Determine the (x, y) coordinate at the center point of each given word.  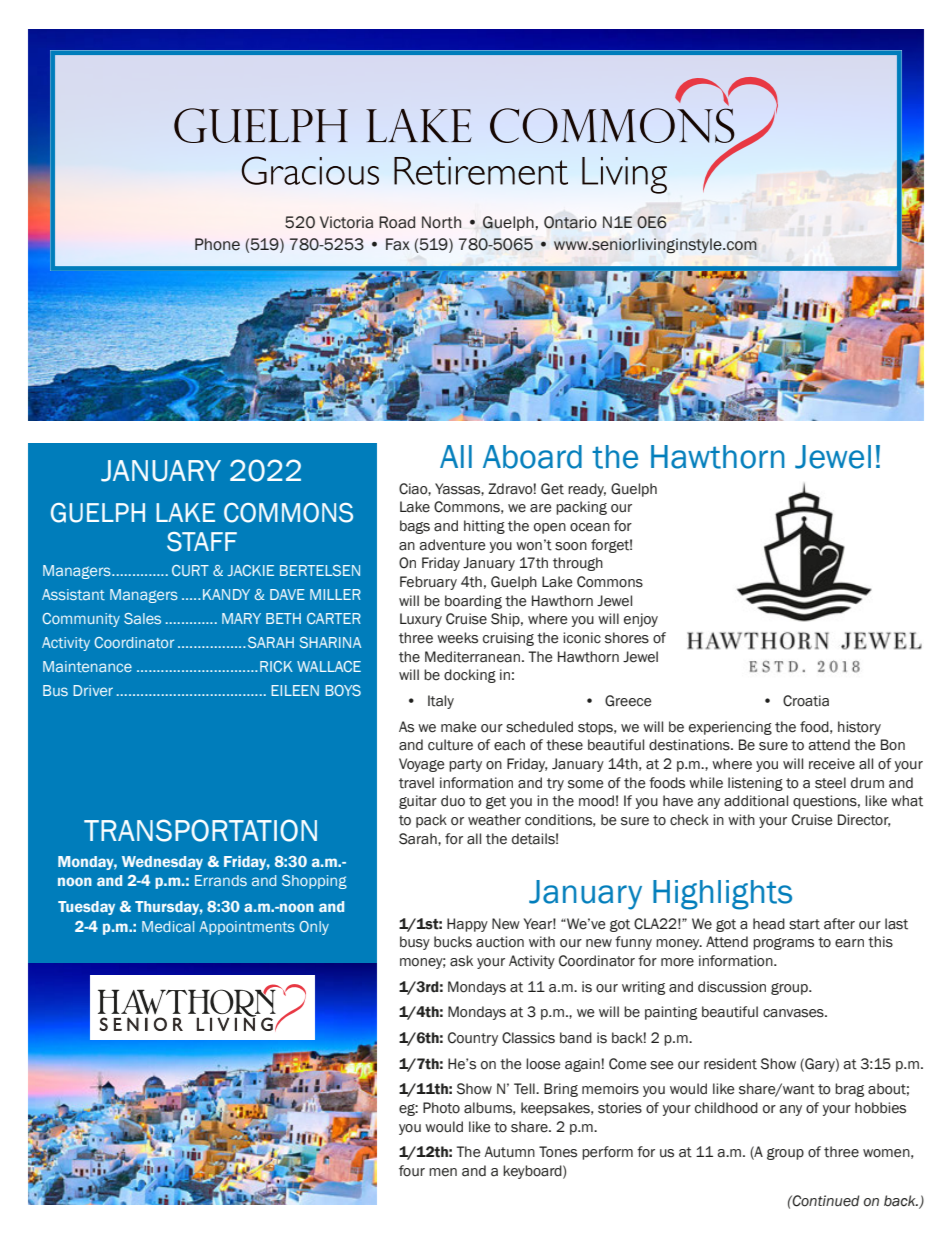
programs (783, 944)
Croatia (806, 701)
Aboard (532, 457)
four (412, 1171)
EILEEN (295, 690)
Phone (217, 244)
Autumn (509, 1152)
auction (500, 942)
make (459, 727)
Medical (168, 926)
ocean (590, 527)
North (441, 222)
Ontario (570, 222)
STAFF (202, 542)
